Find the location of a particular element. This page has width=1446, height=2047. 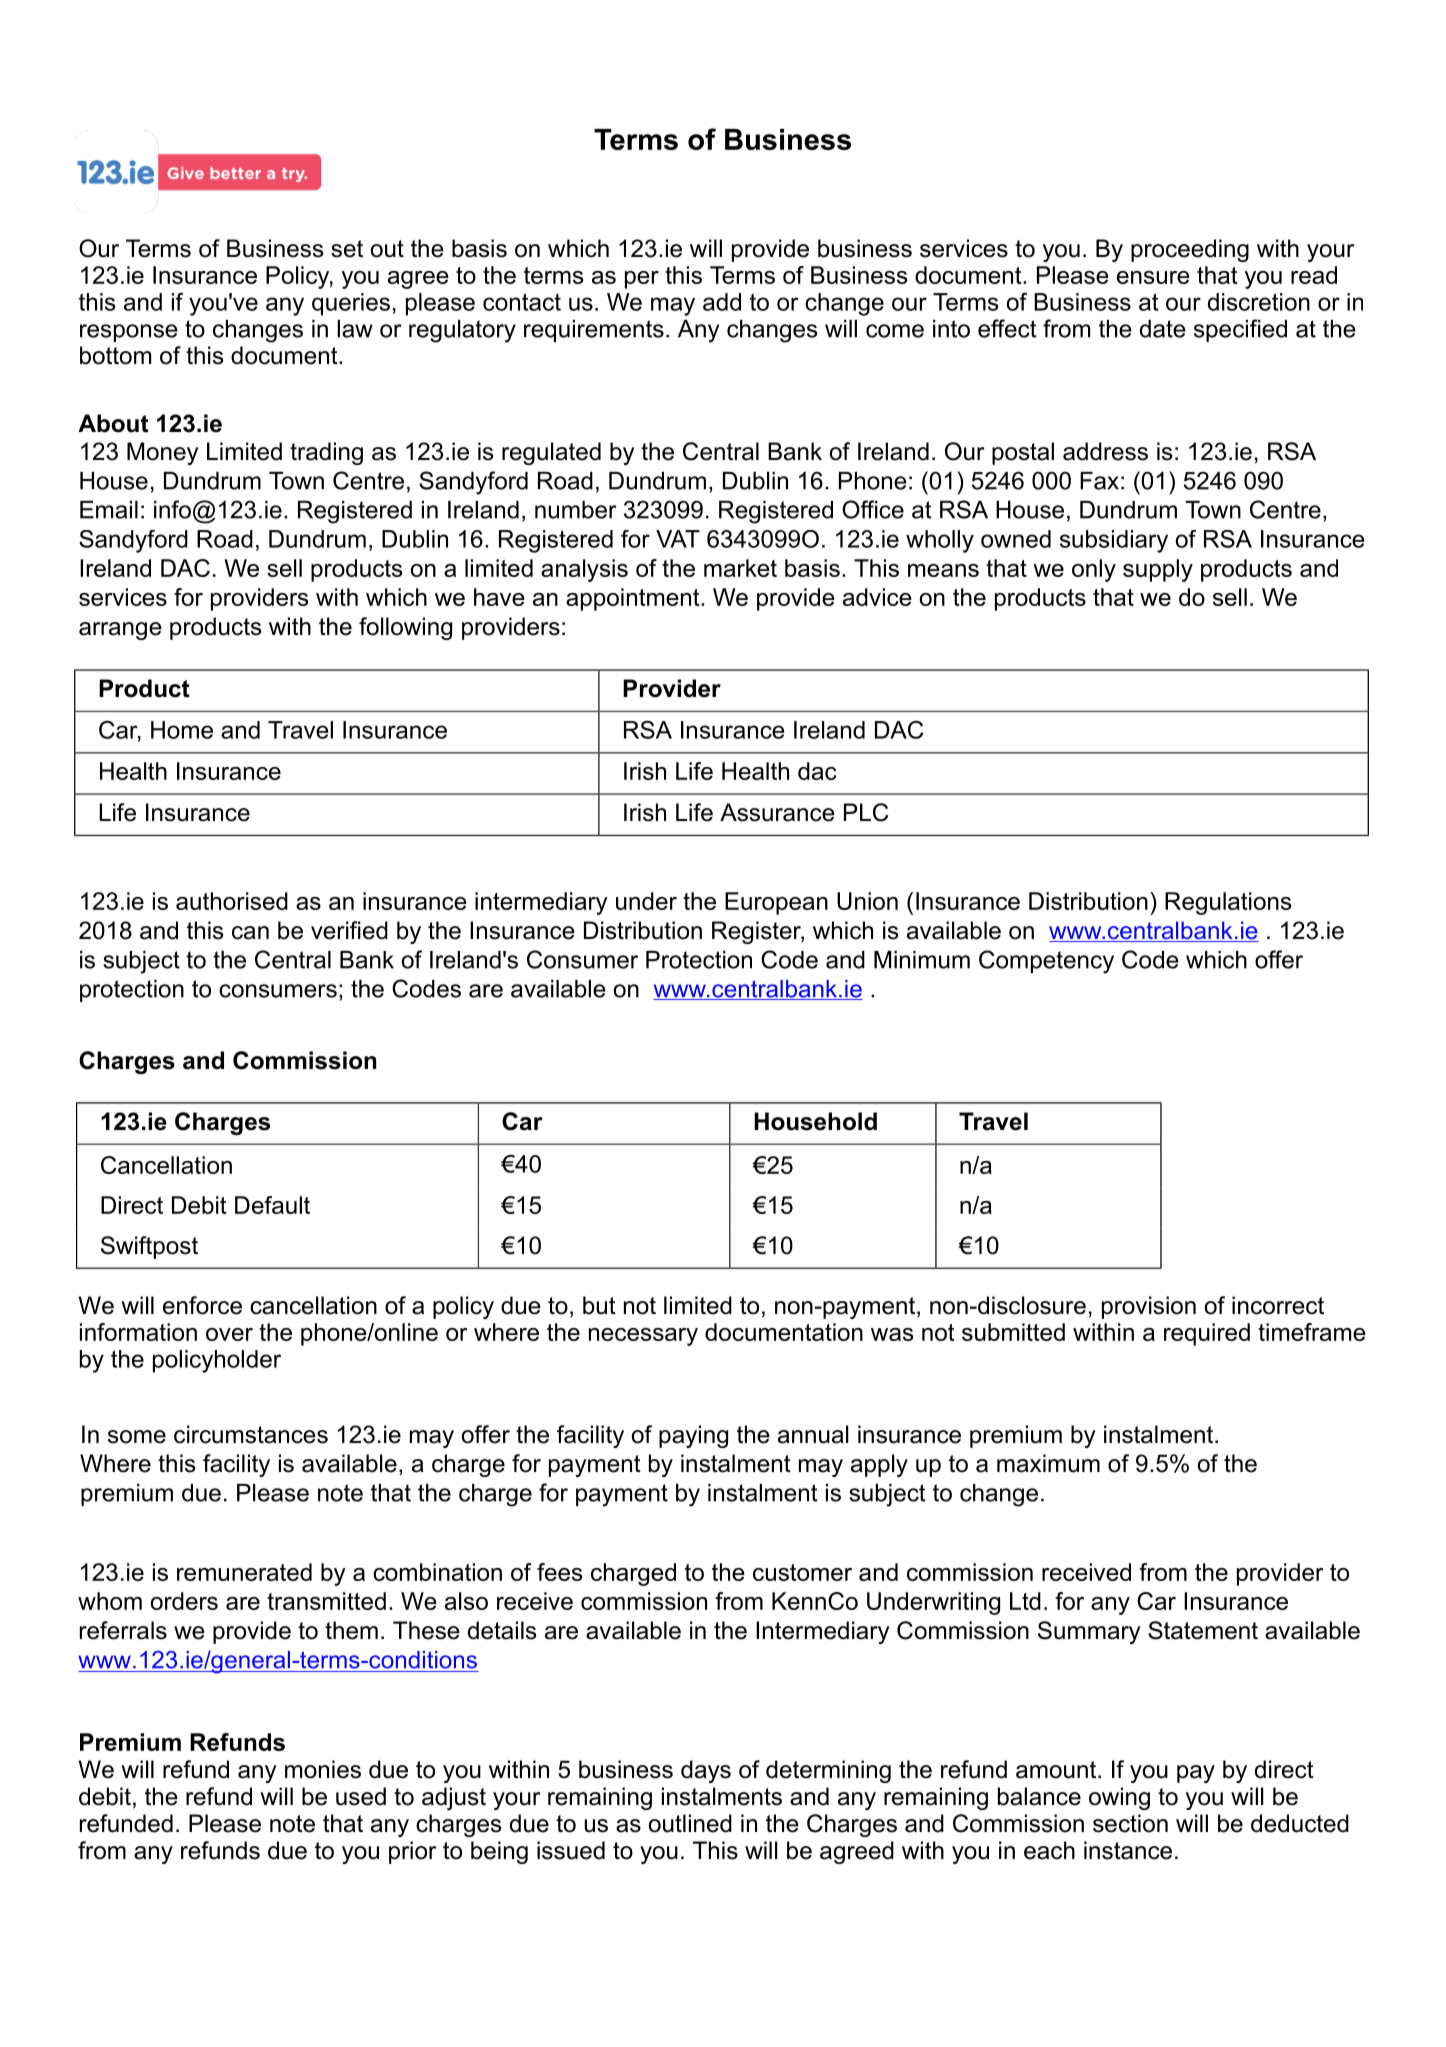

Home is located at coordinates (182, 730).
